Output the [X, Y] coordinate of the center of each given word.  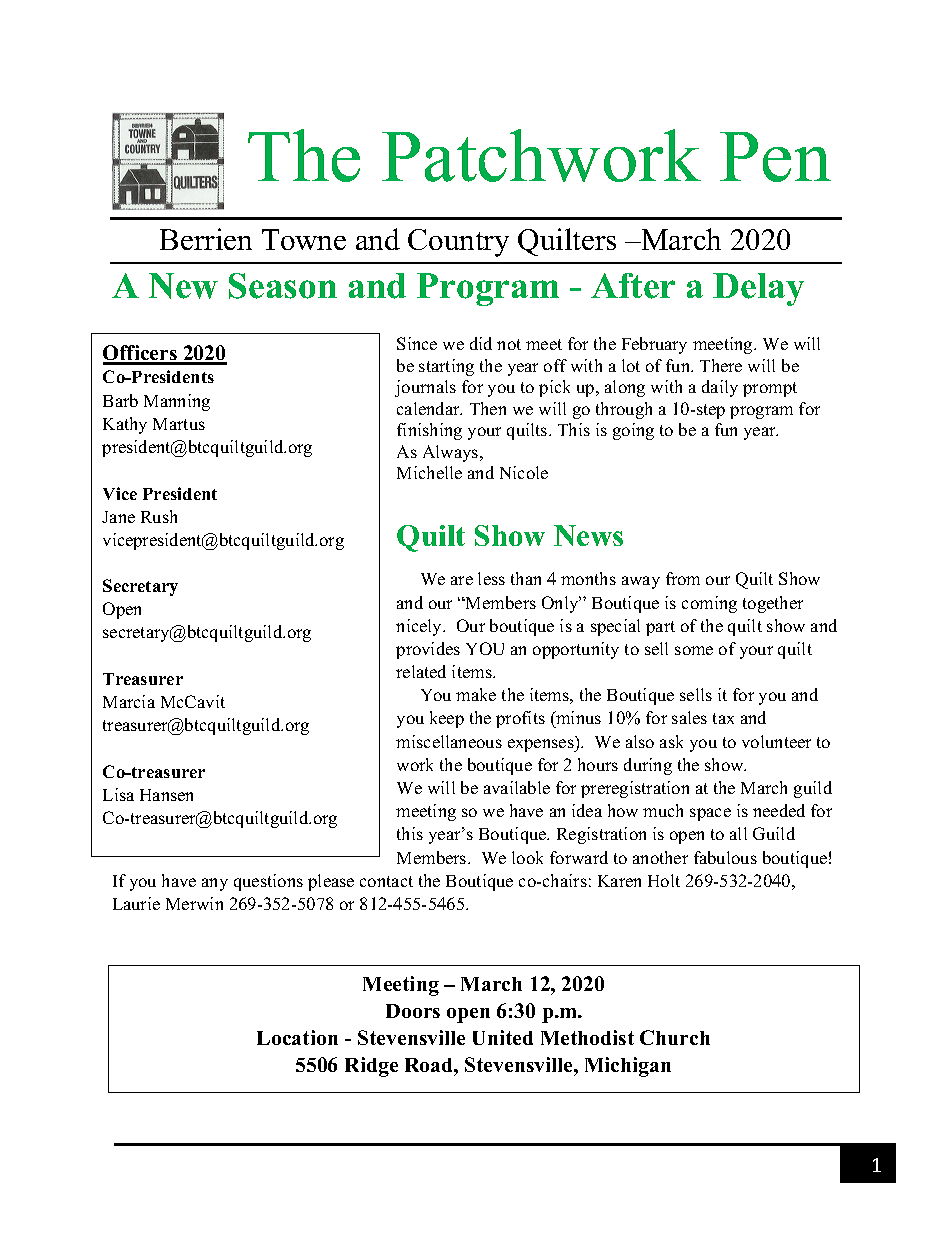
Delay [758, 289]
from [683, 578]
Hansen [166, 795]
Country [458, 243]
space [710, 814]
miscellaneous [449, 741]
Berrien [206, 239]
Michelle [429, 472]
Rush [159, 516]
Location [297, 1037]
